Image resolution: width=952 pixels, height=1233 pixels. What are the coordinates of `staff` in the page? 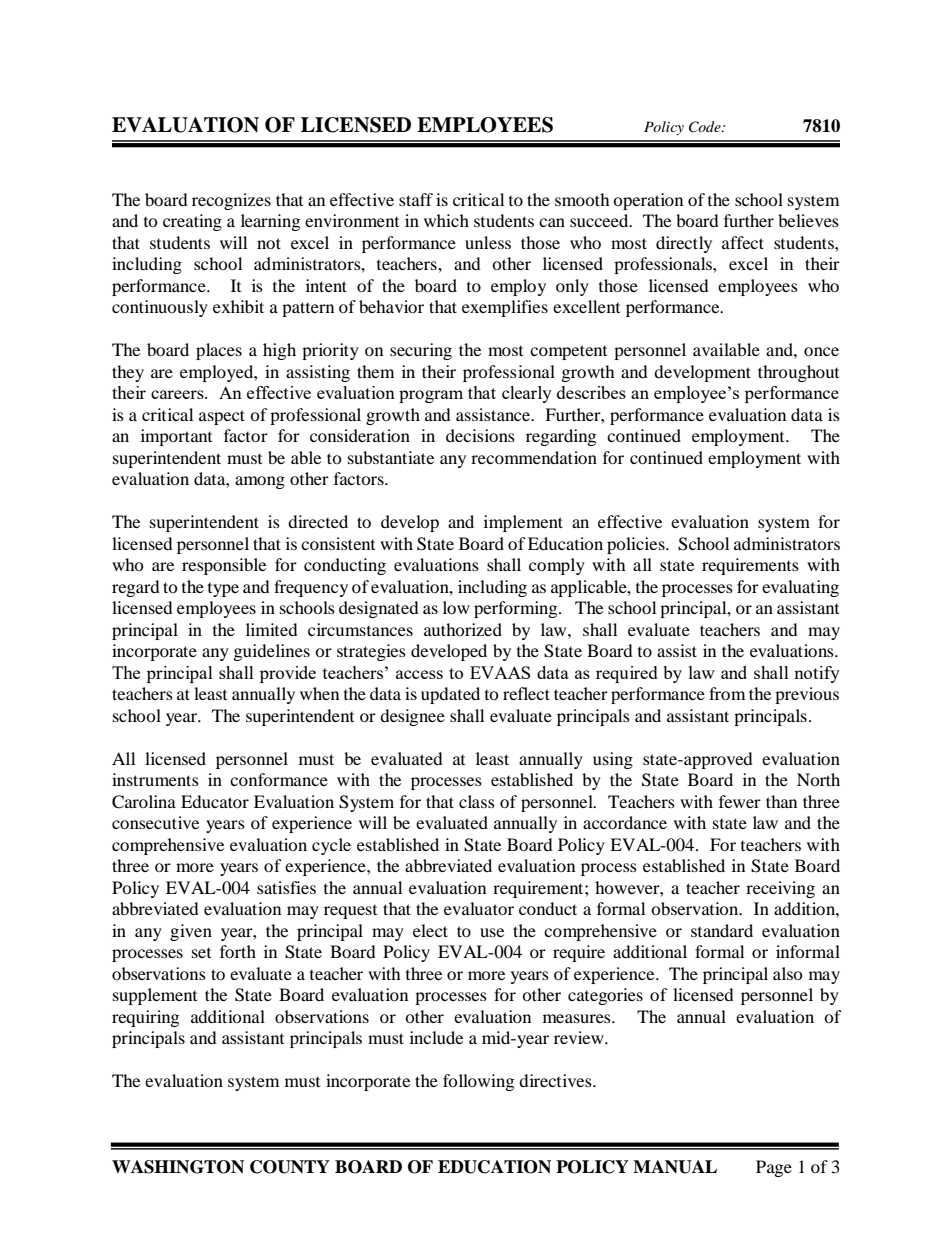 It's located at (416, 199).
